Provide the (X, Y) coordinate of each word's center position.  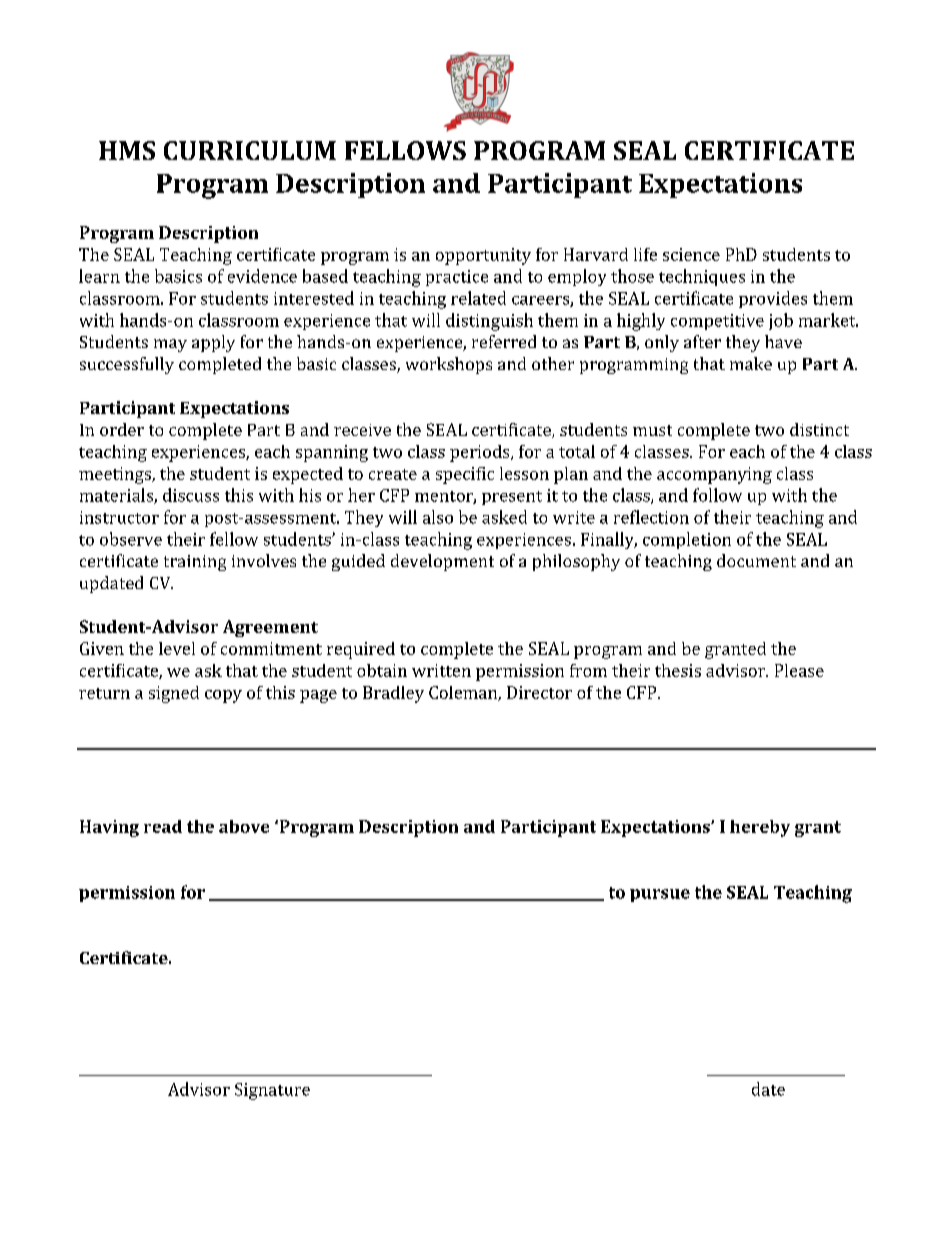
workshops (449, 365)
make (751, 363)
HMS (127, 150)
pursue (660, 895)
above (244, 826)
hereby (760, 828)
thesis (678, 670)
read (163, 826)
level (177, 648)
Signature (272, 1091)
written (441, 670)
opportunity (483, 256)
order (122, 429)
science (691, 254)
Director (539, 692)
